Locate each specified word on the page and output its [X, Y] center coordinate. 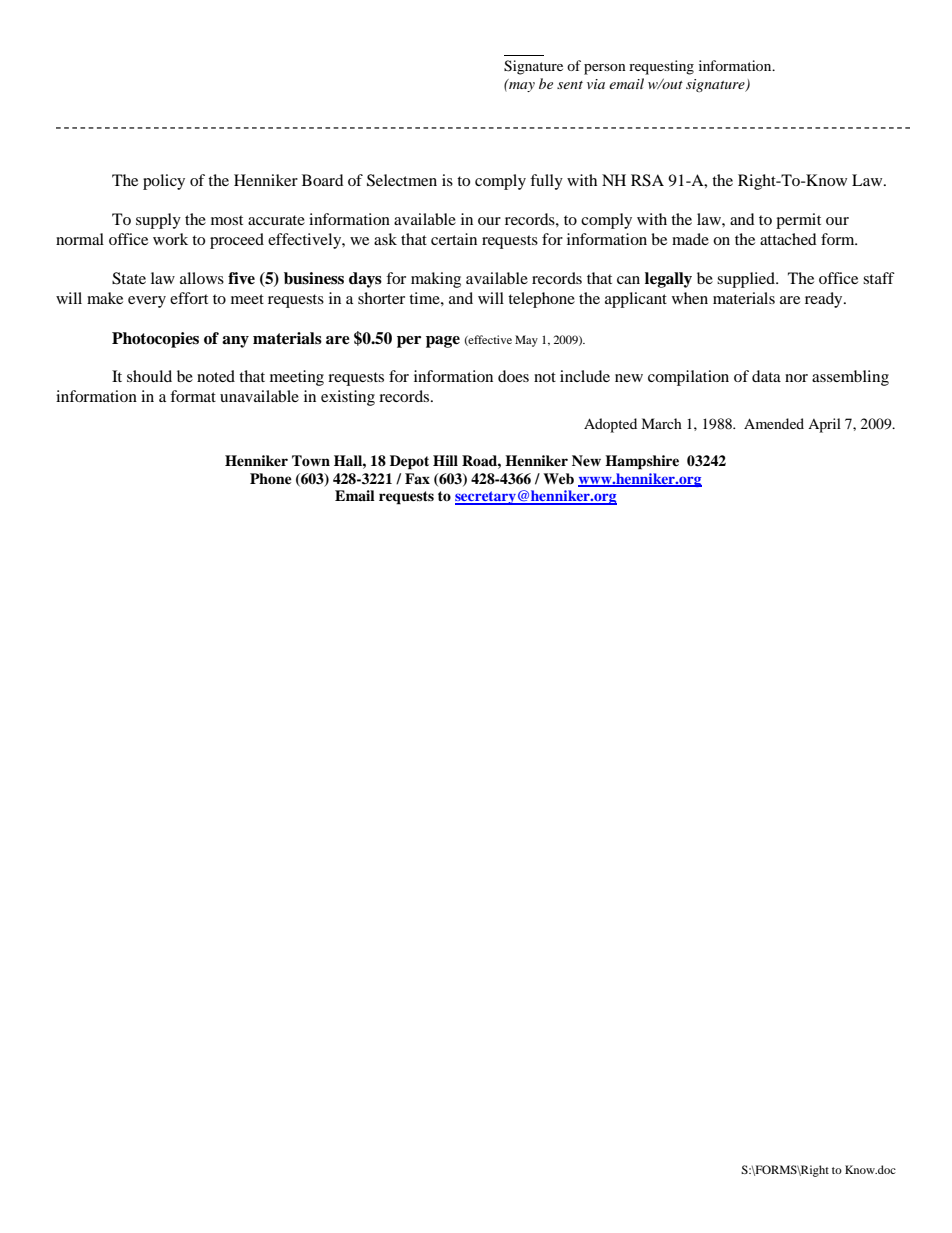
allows [202, 278]
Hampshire [642, 462]
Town [311, 460]
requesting [661, 67]
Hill [445, 460]
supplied [747, 280]
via [596, 84]
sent [570, 85]
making [436, 280]
